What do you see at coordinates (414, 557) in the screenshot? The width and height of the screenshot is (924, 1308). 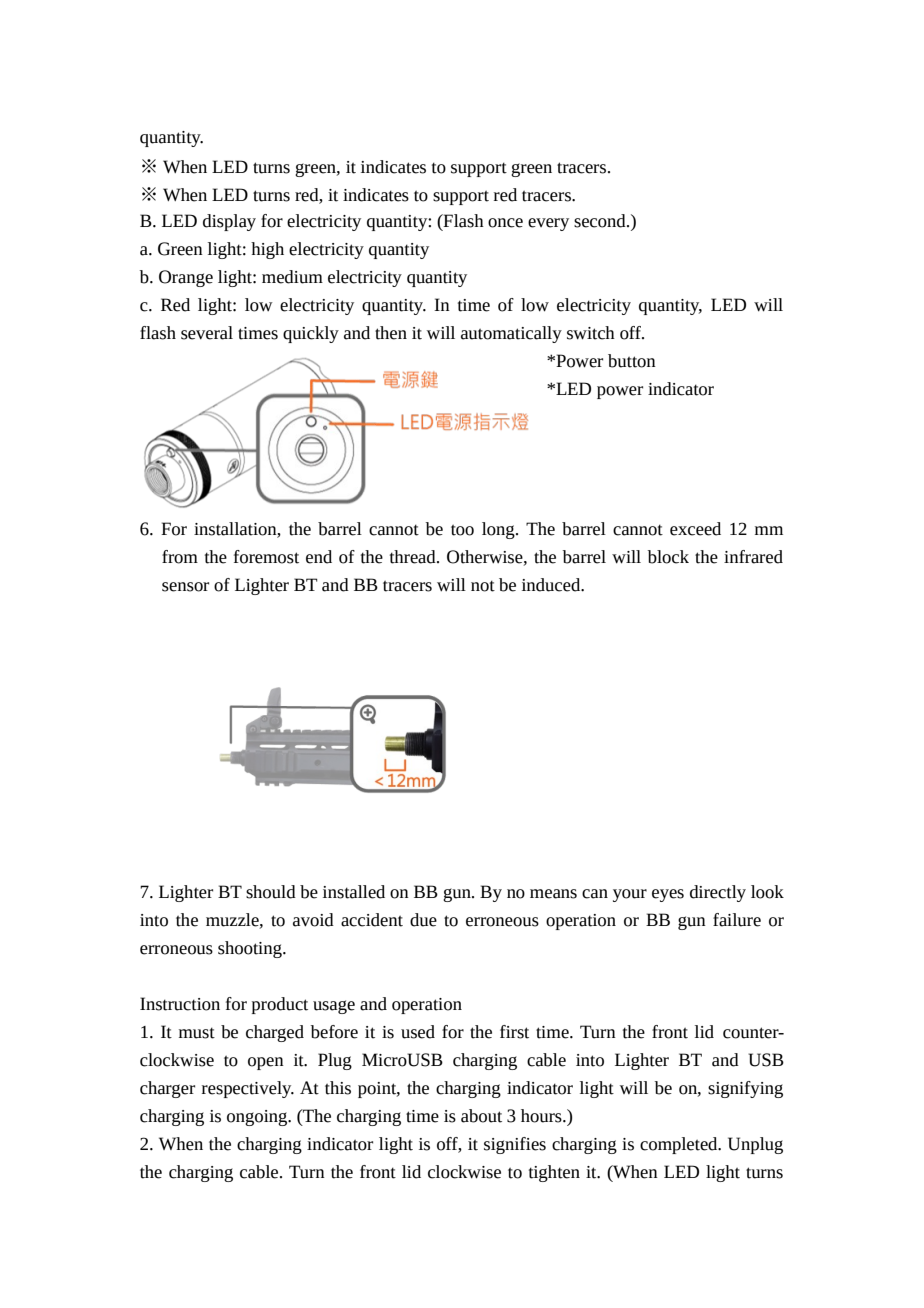 I see `thread` at bounding box center [414, 557].
